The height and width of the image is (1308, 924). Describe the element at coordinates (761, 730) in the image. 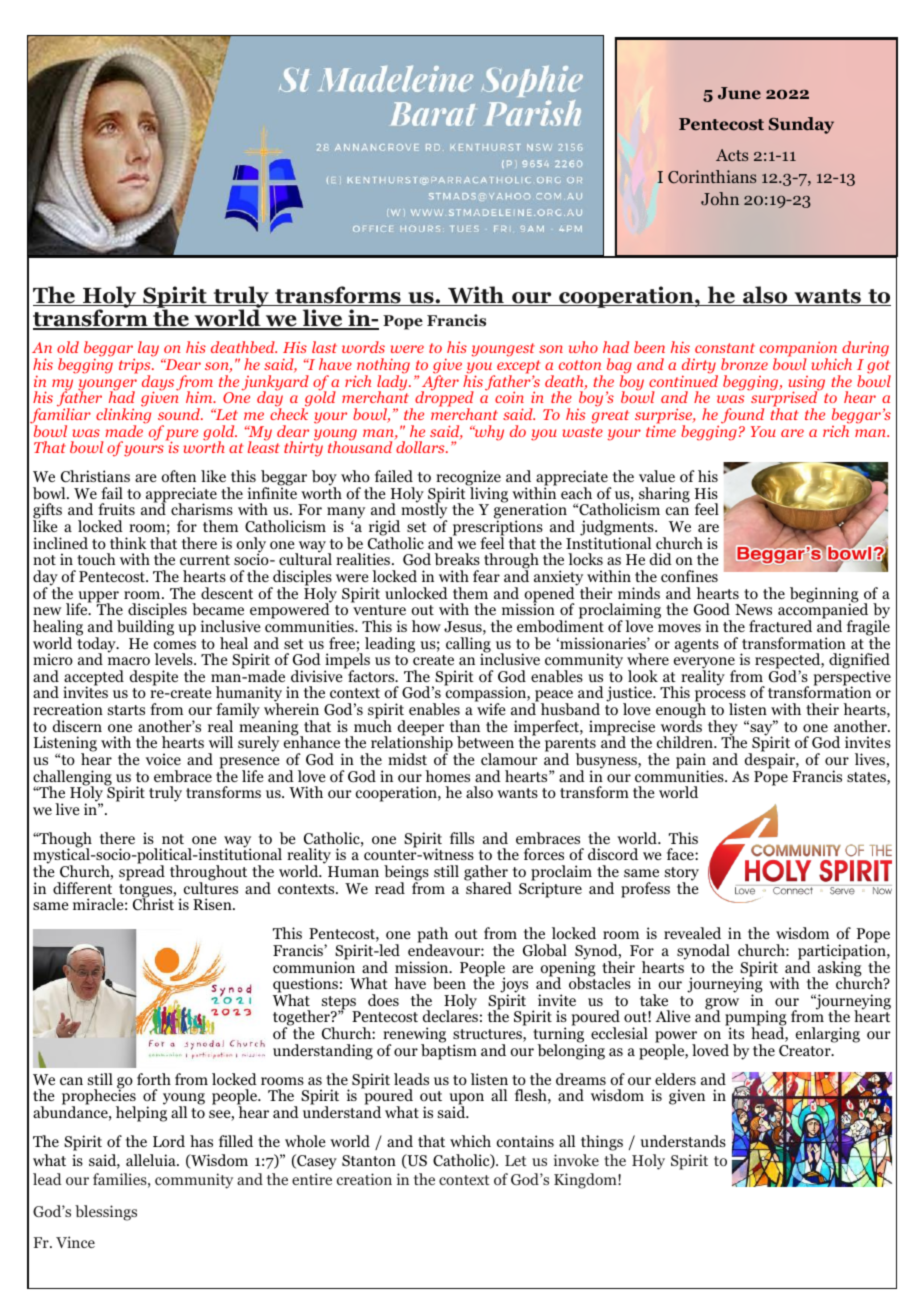

I see `say` at that location.
